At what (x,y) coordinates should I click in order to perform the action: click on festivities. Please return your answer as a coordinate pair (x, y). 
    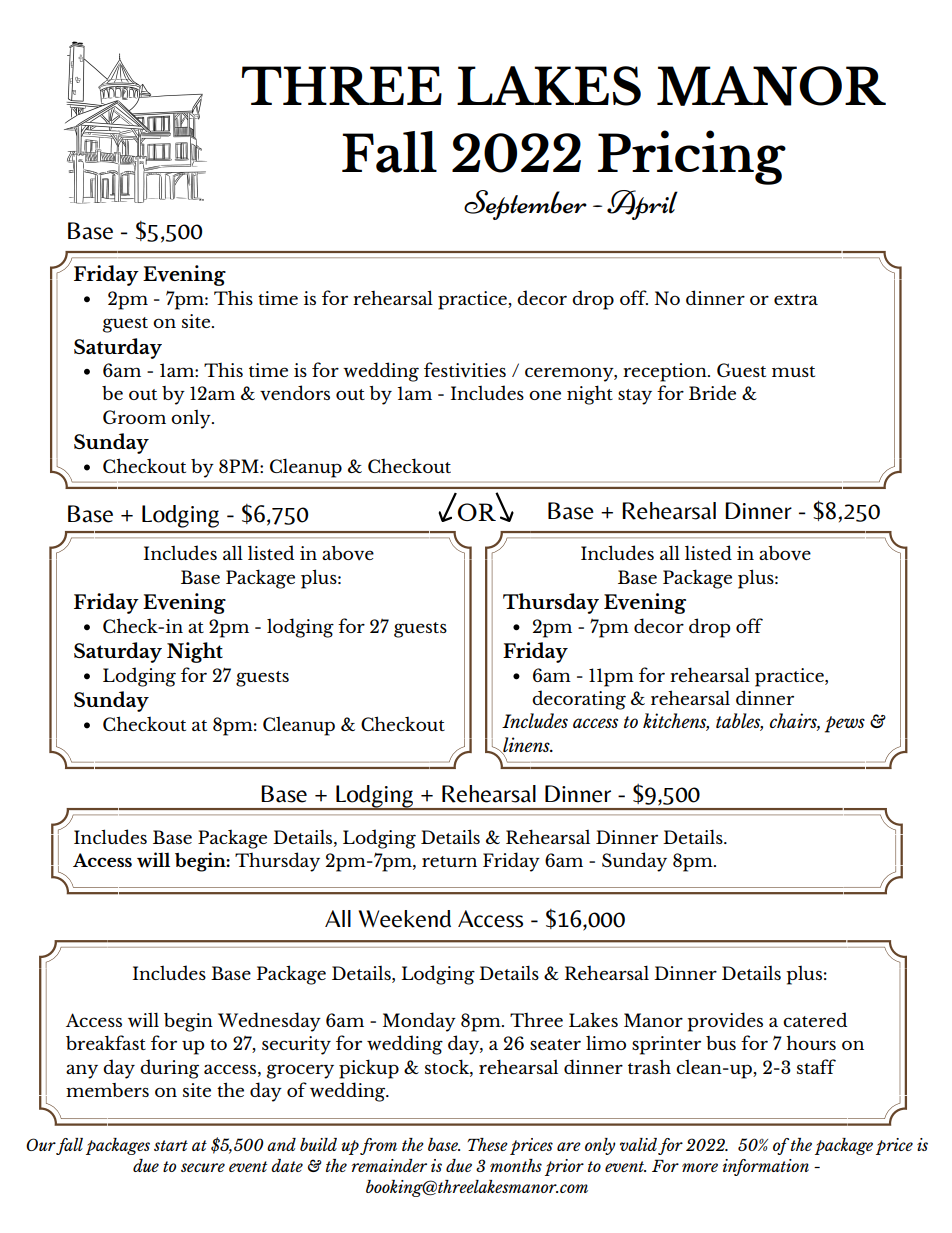
    Looking at the image, I should click on (465, 370).
